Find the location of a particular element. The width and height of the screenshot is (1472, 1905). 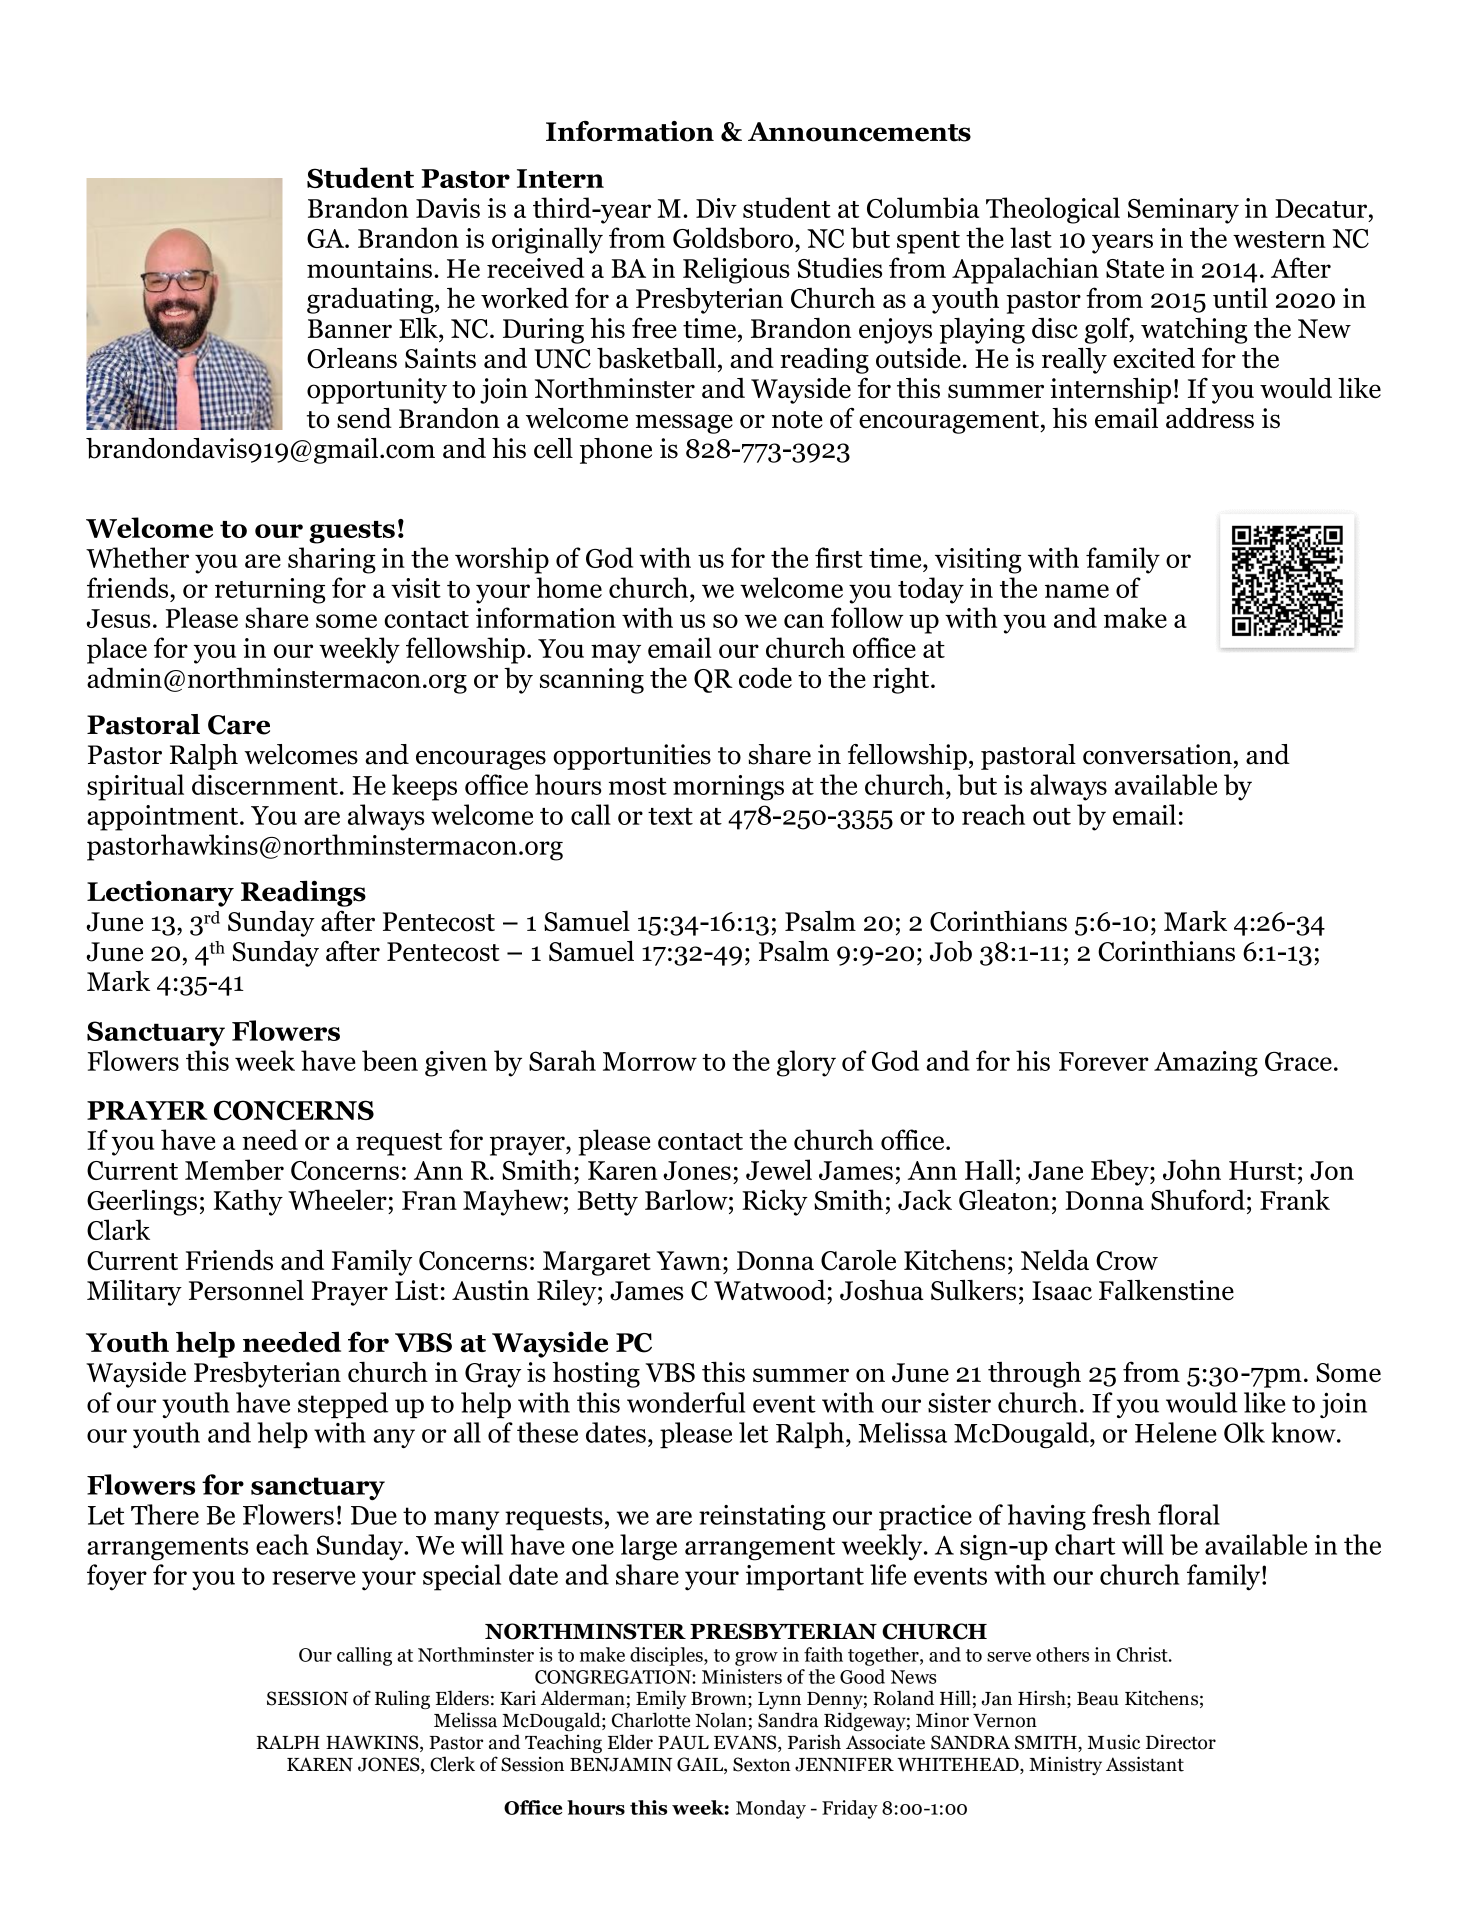

PAUL is located at coordinates (683, 1742).
